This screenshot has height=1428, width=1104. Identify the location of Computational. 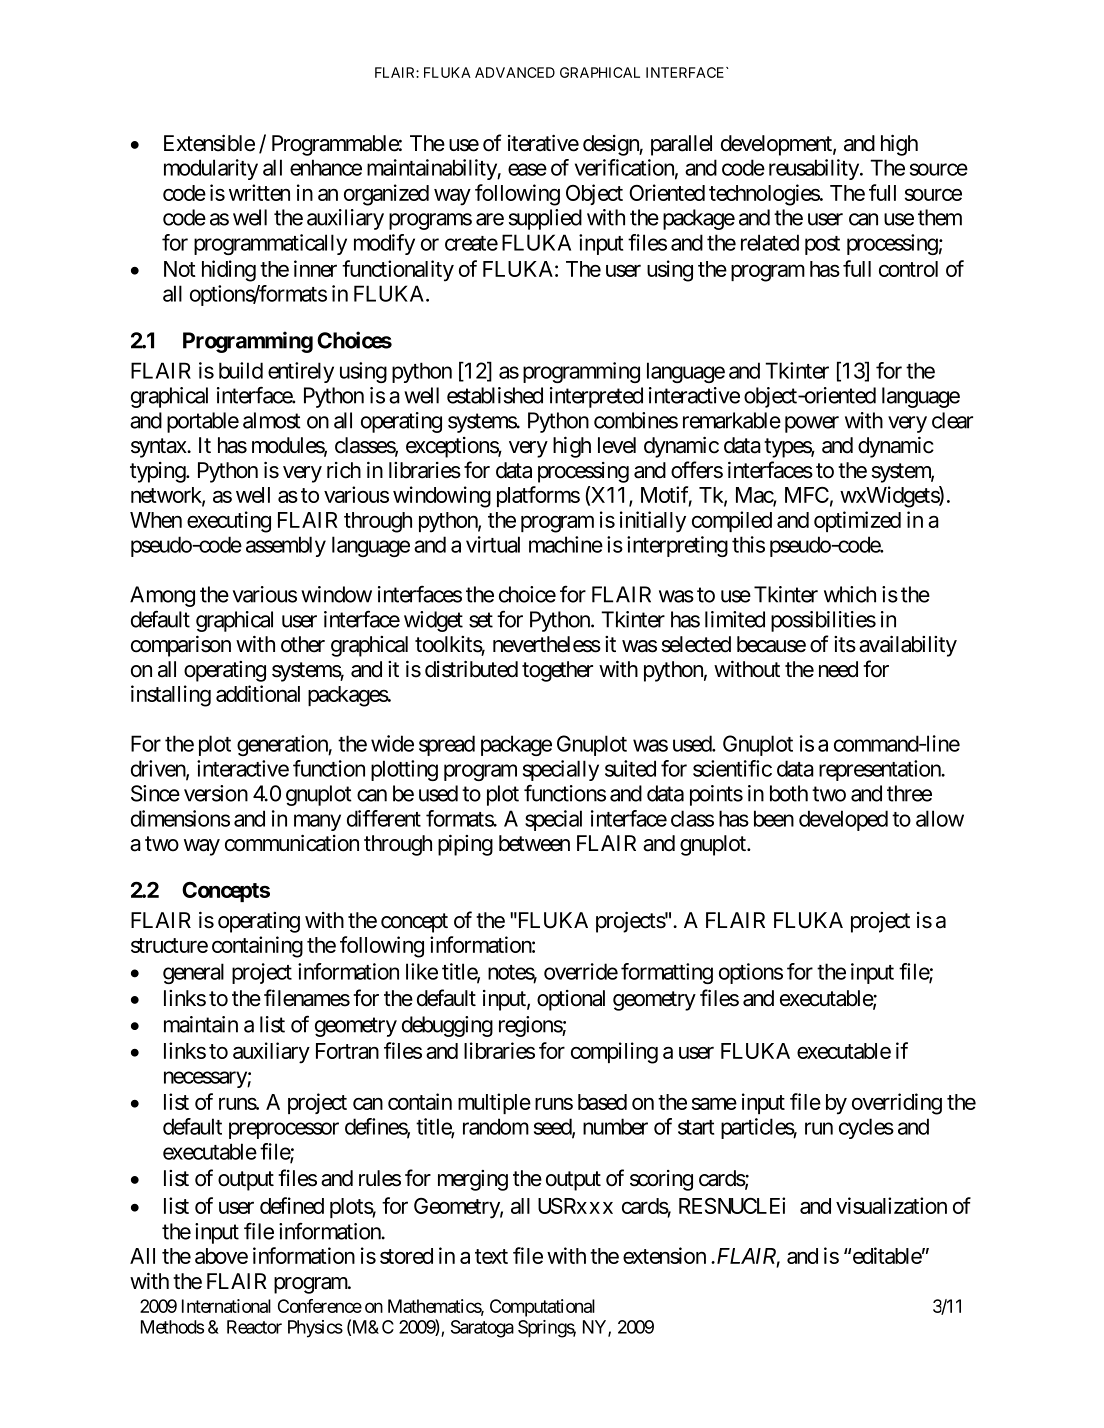
(542, 1308).
